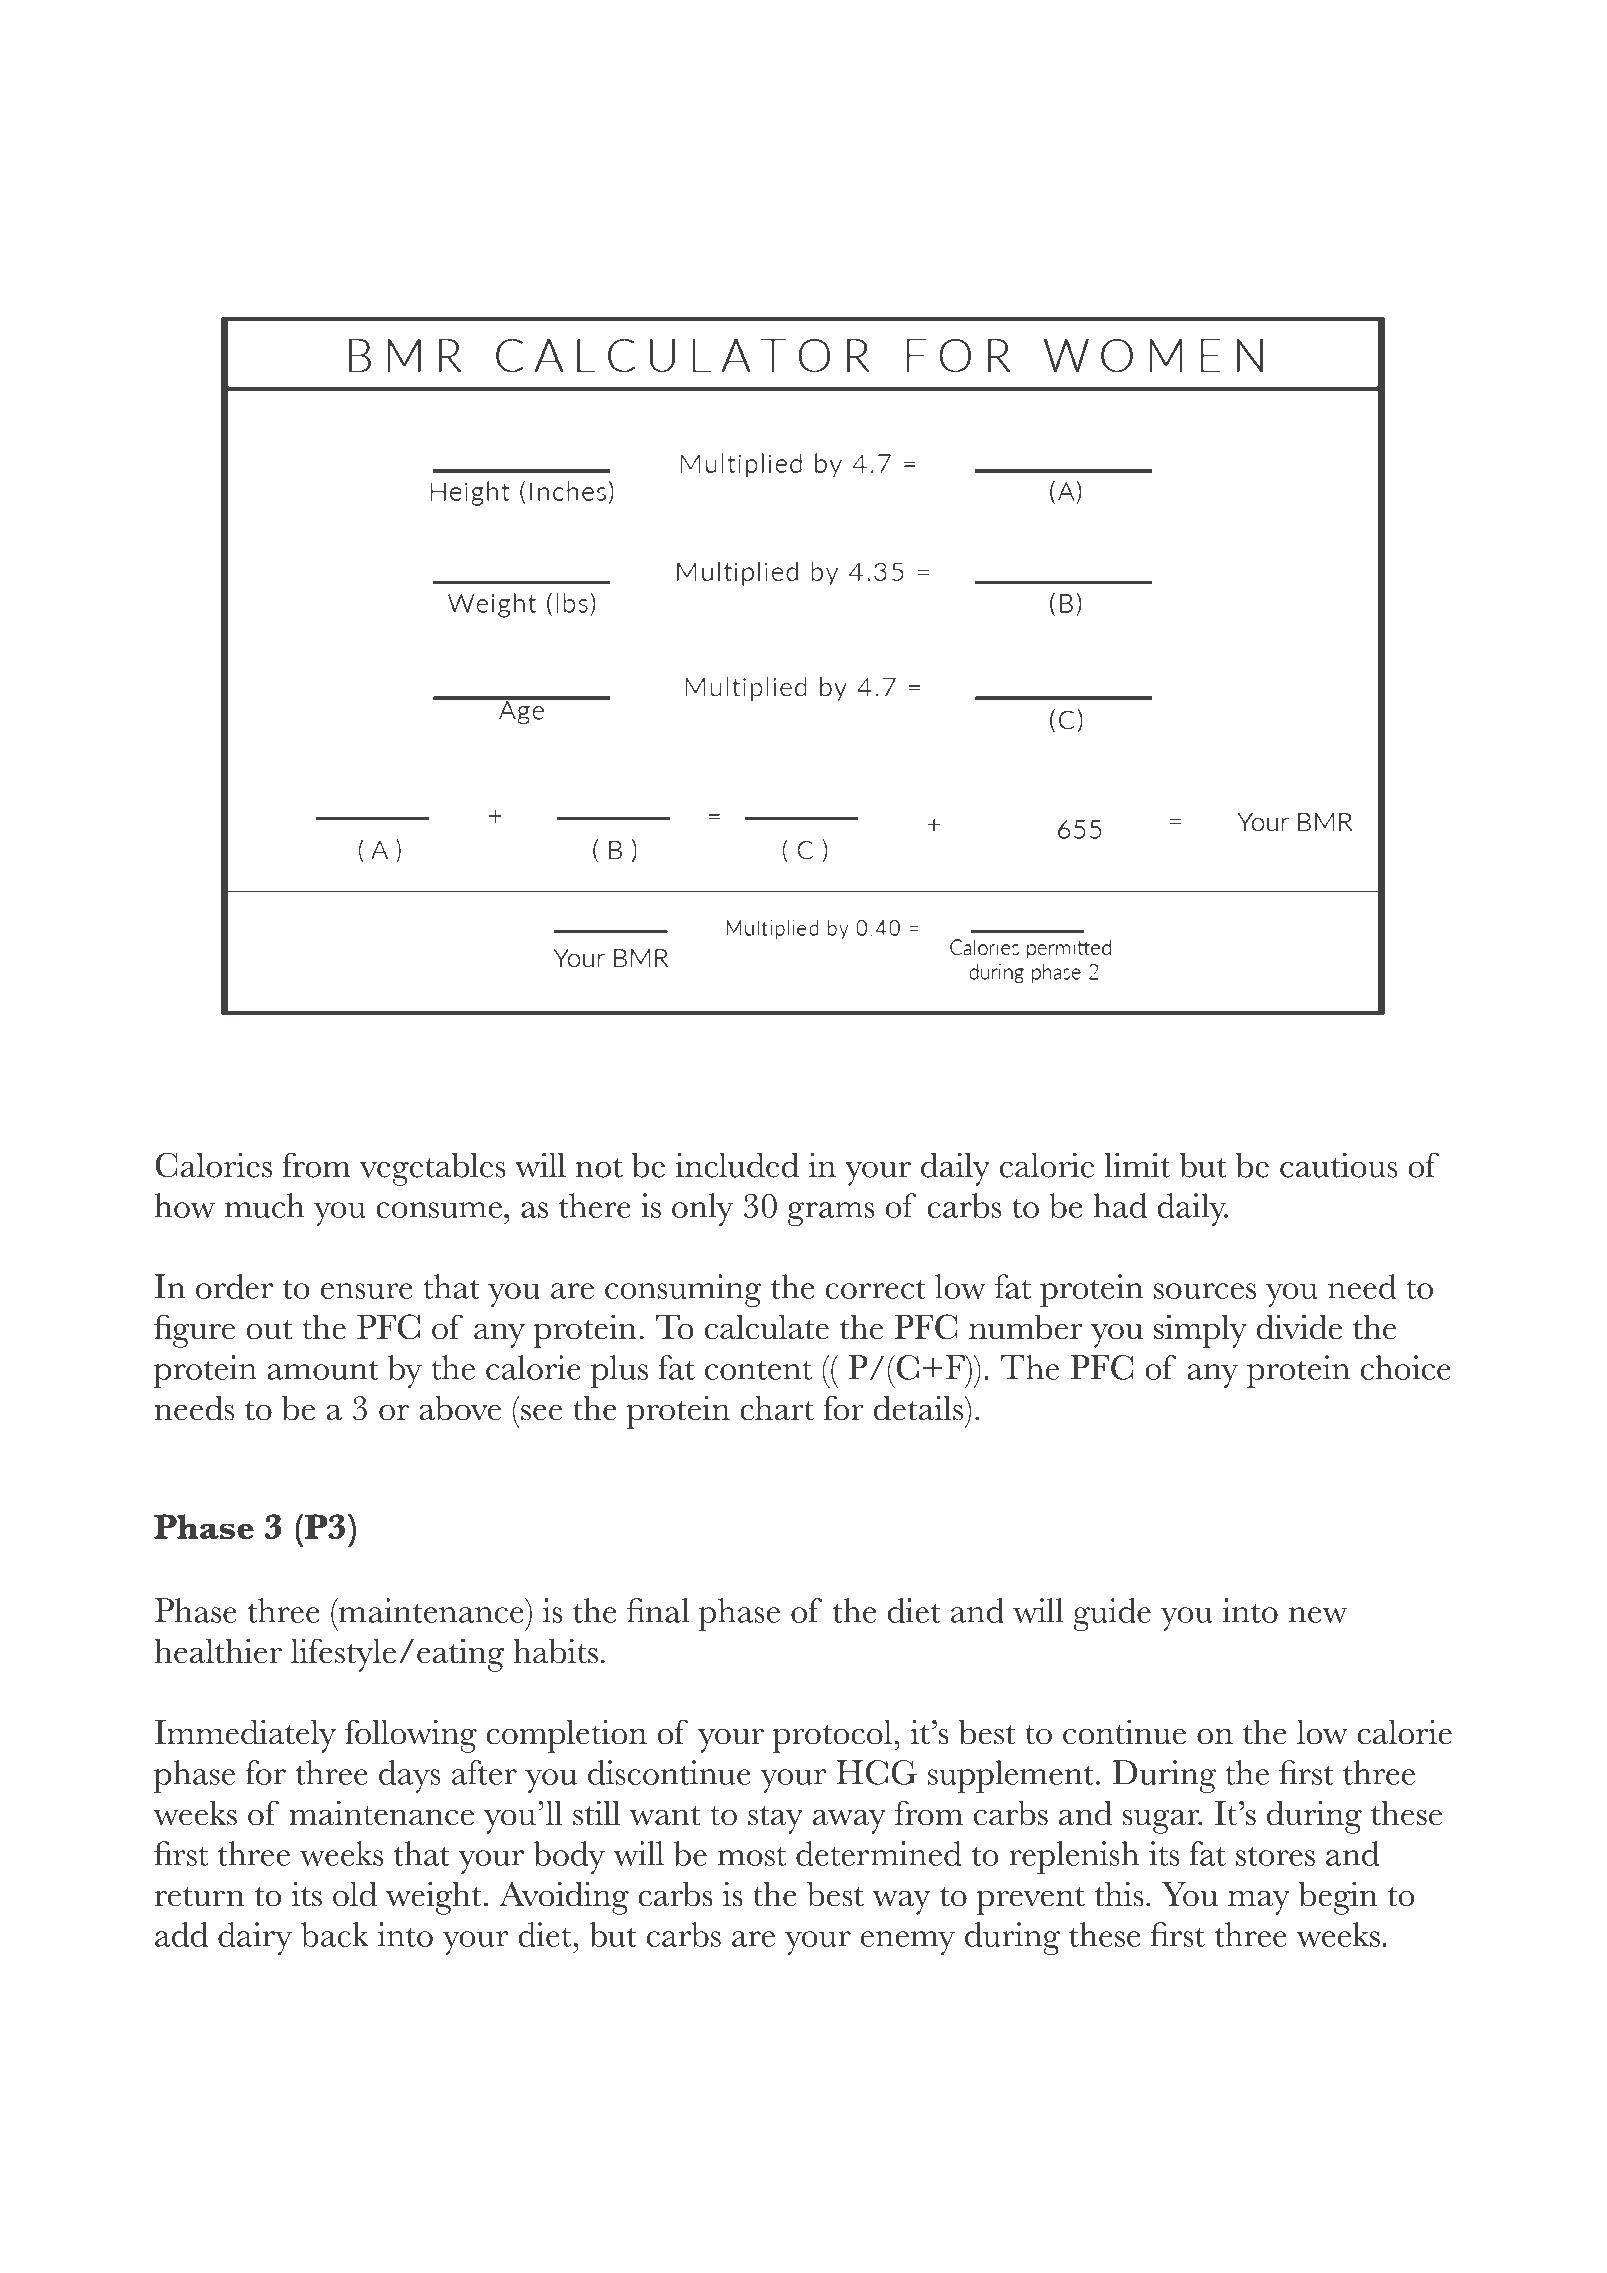 Image resolution: width=1607 pixels, height=2273 pixels. Describe the element at coordinates (323, 1370) in the screenshot. I see `amount` at that location.
